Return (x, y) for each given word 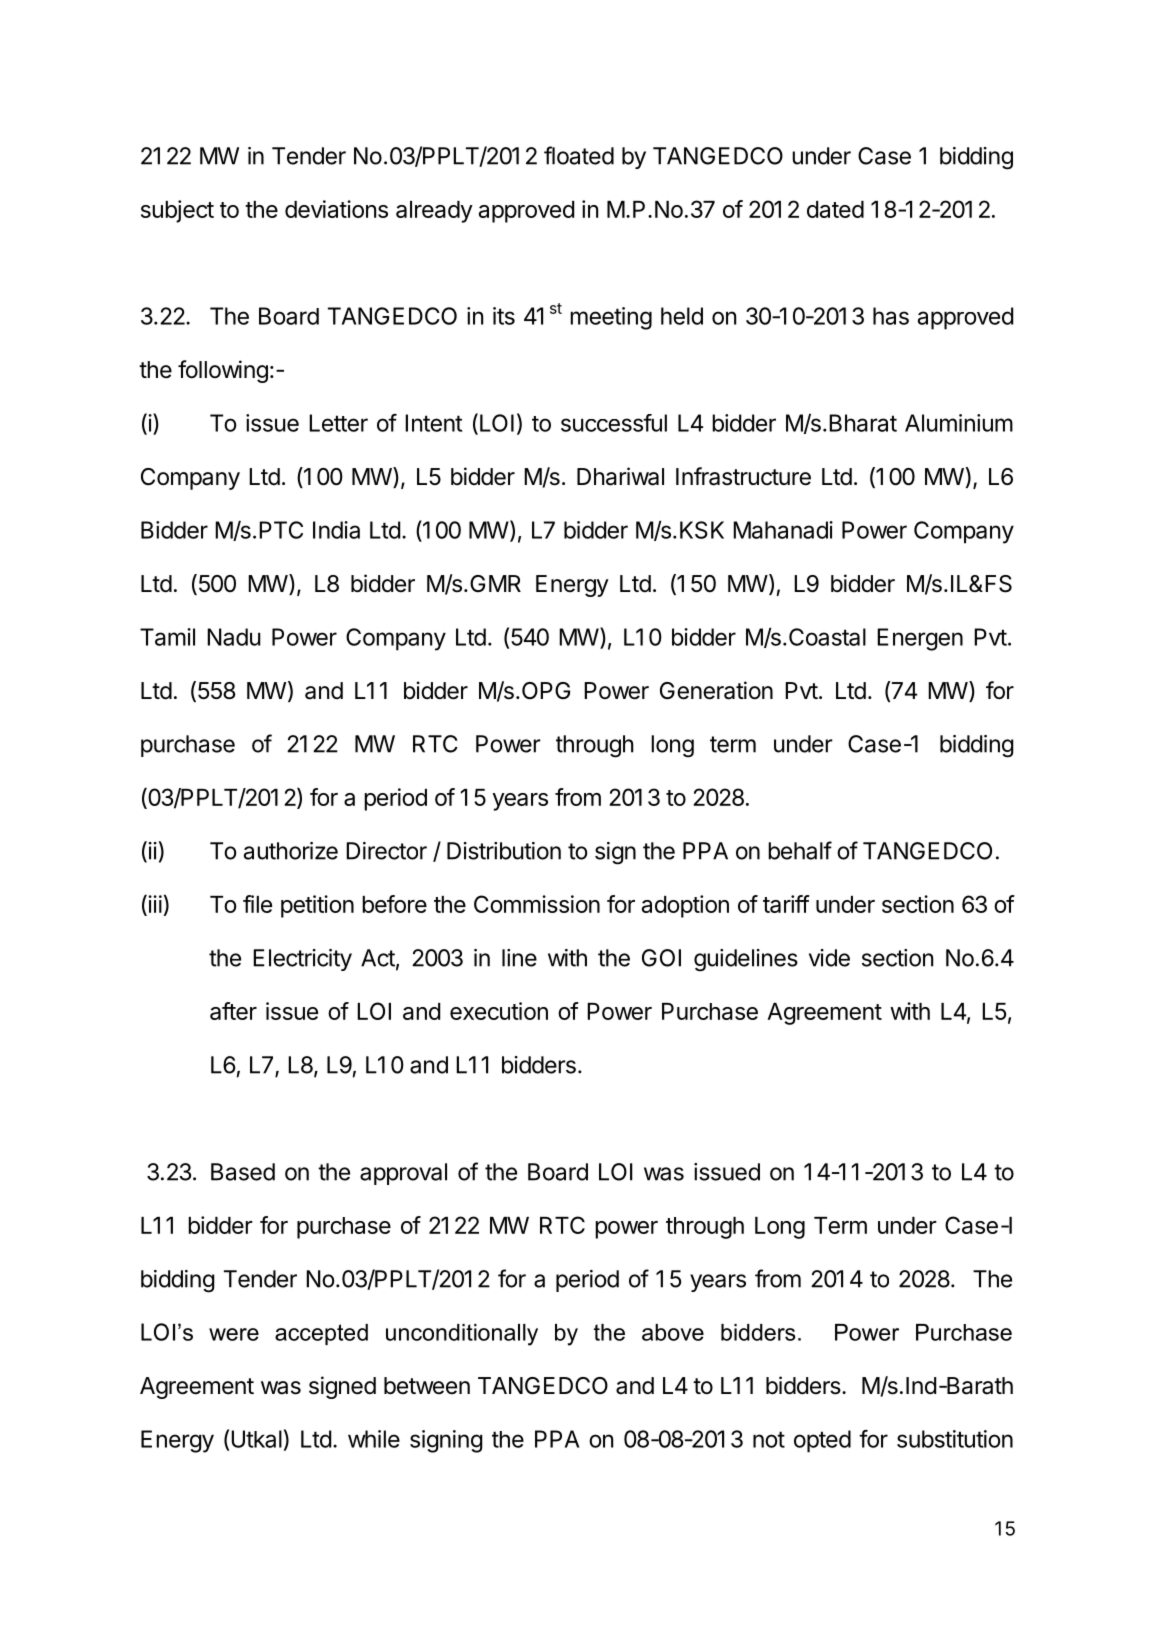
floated (579, 155)
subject (177, 211)
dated (835, 209)
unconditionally (462, 1335)
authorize (291, 851)
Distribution (504, 851)
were (234, 1334)
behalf (800, 850)
